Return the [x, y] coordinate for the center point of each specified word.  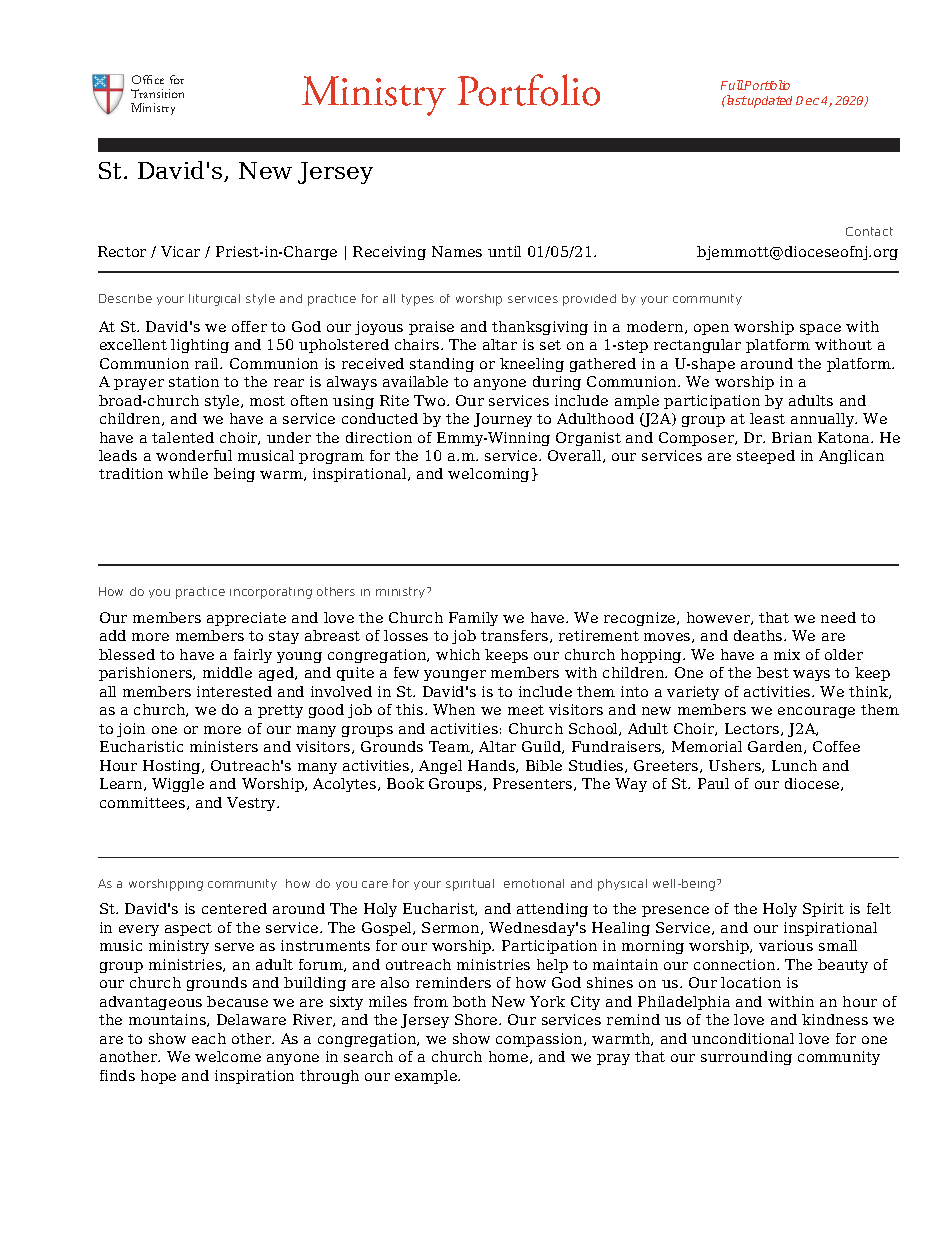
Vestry [253, 804]
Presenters [534, 784]
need [838, 617]
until [504, 251]
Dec [807, 100]
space [820, 329]
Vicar [180, 251]
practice [200, 593]
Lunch [794, 765]
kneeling [532, 365]
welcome [228, 1056]
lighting [200, 346]
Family [473, 619]
